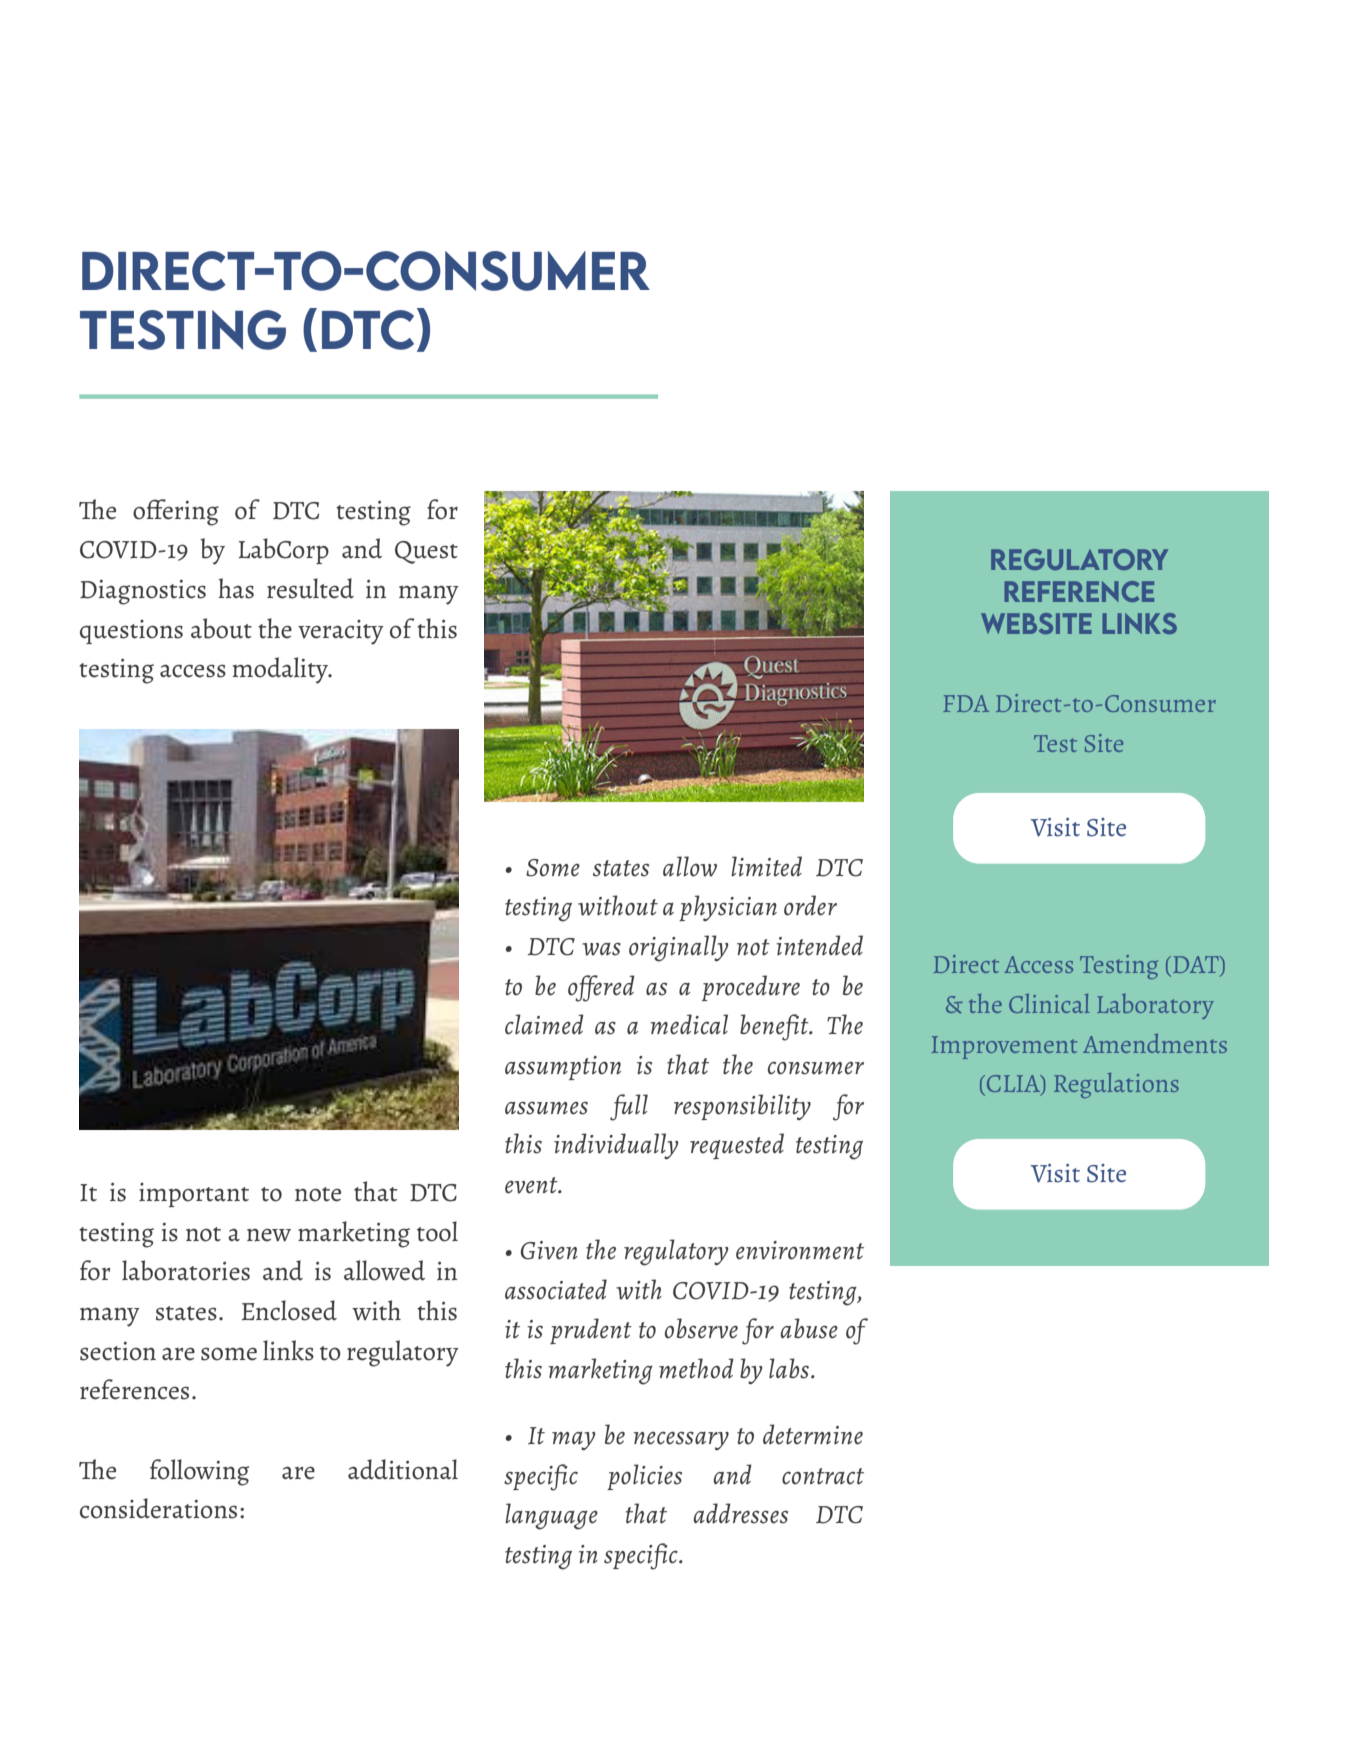 The height and width of the screenshot is (1745, 1348). What do you see at coordinates (810, 905) in the screenshot?
I see `order` at bounding box center [810, 905].
